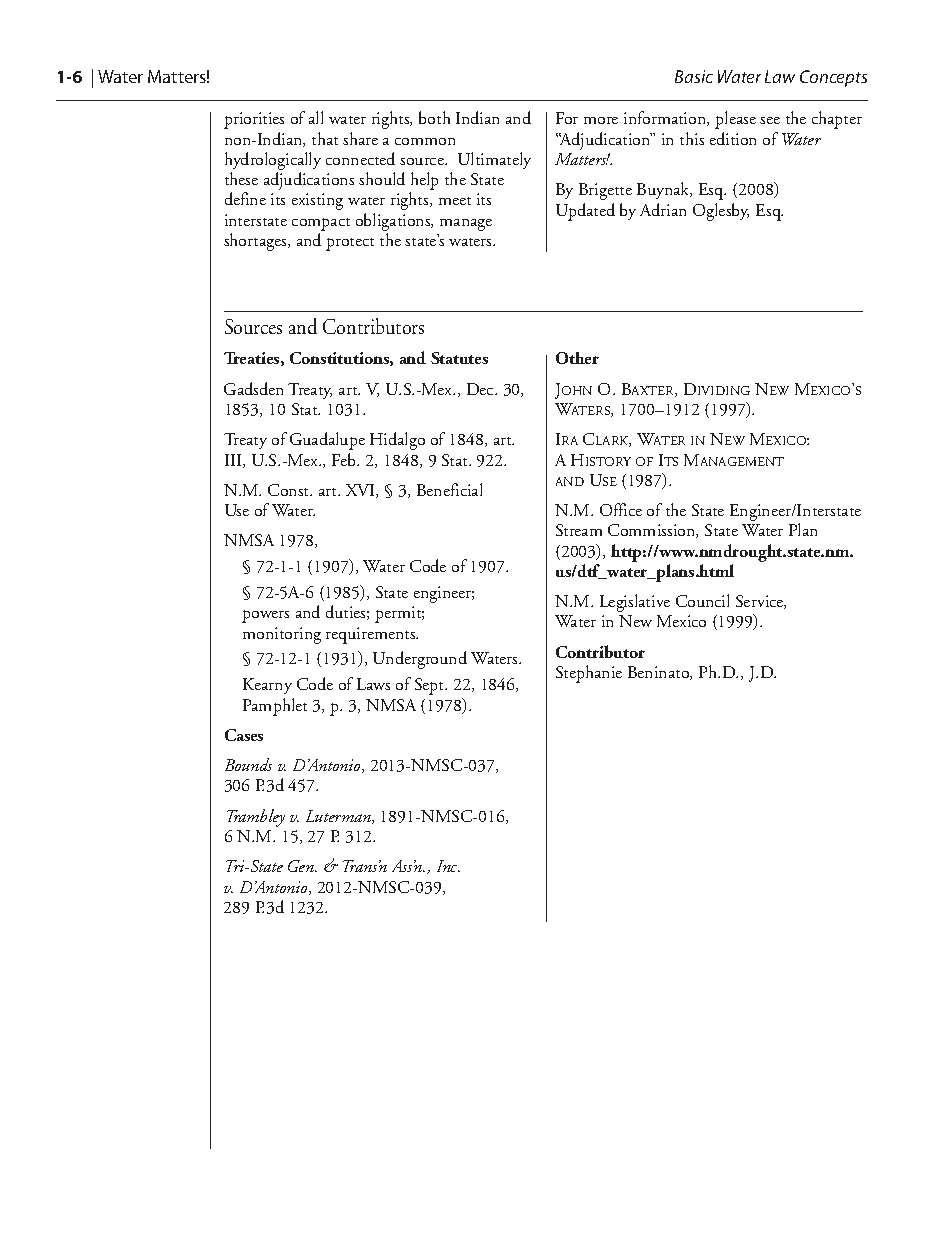 The height and width of the page is (1233, 952). What do you see at coordinates (770, 120) in the page?
I see `see` at bounding box center [770, 120].
